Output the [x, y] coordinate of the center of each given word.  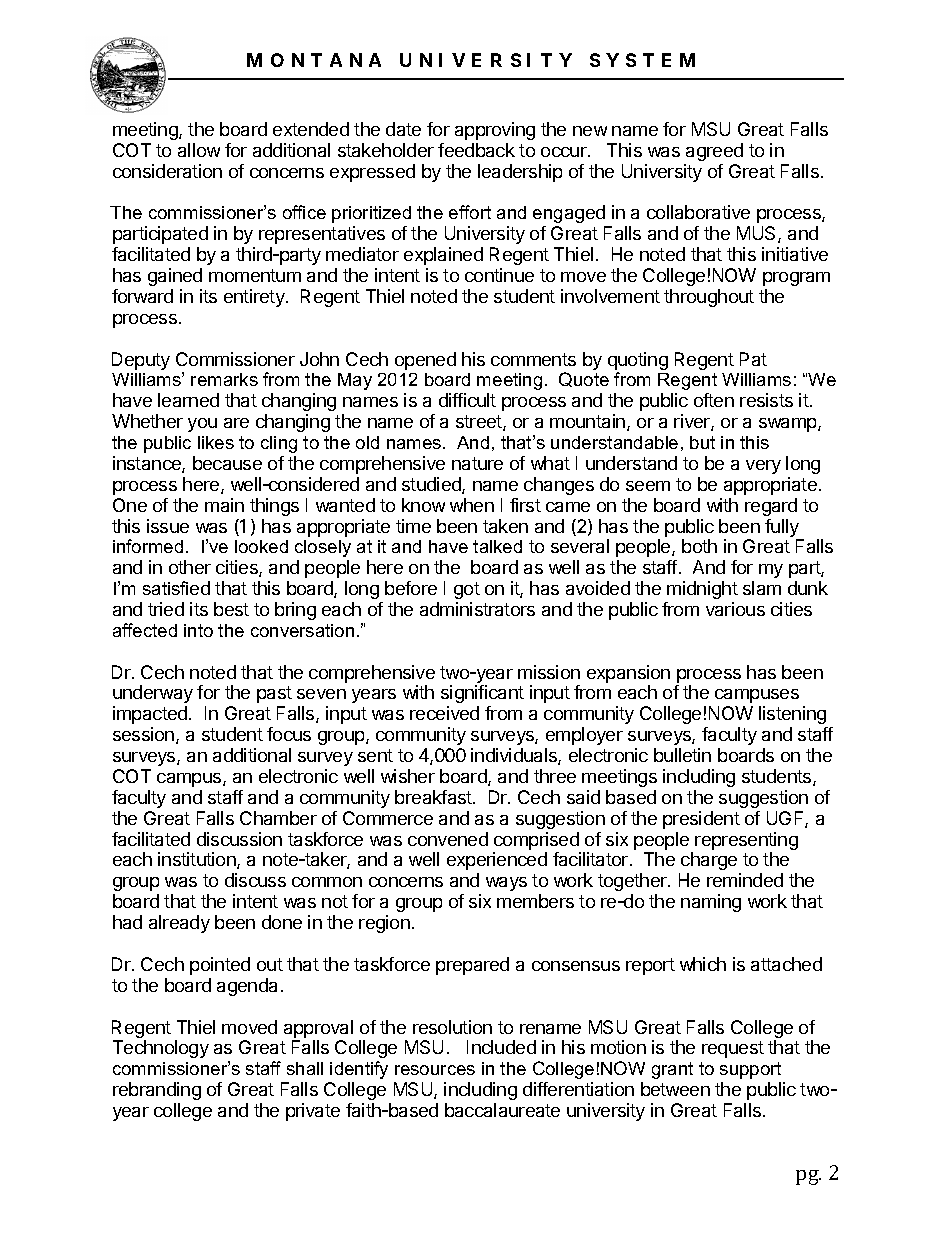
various [735, 609]
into [198, 630]
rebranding [157, 1091]
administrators [477, 609]
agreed [714, 152]
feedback [476, 150]
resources [435, 1070]
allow [199, 150]
